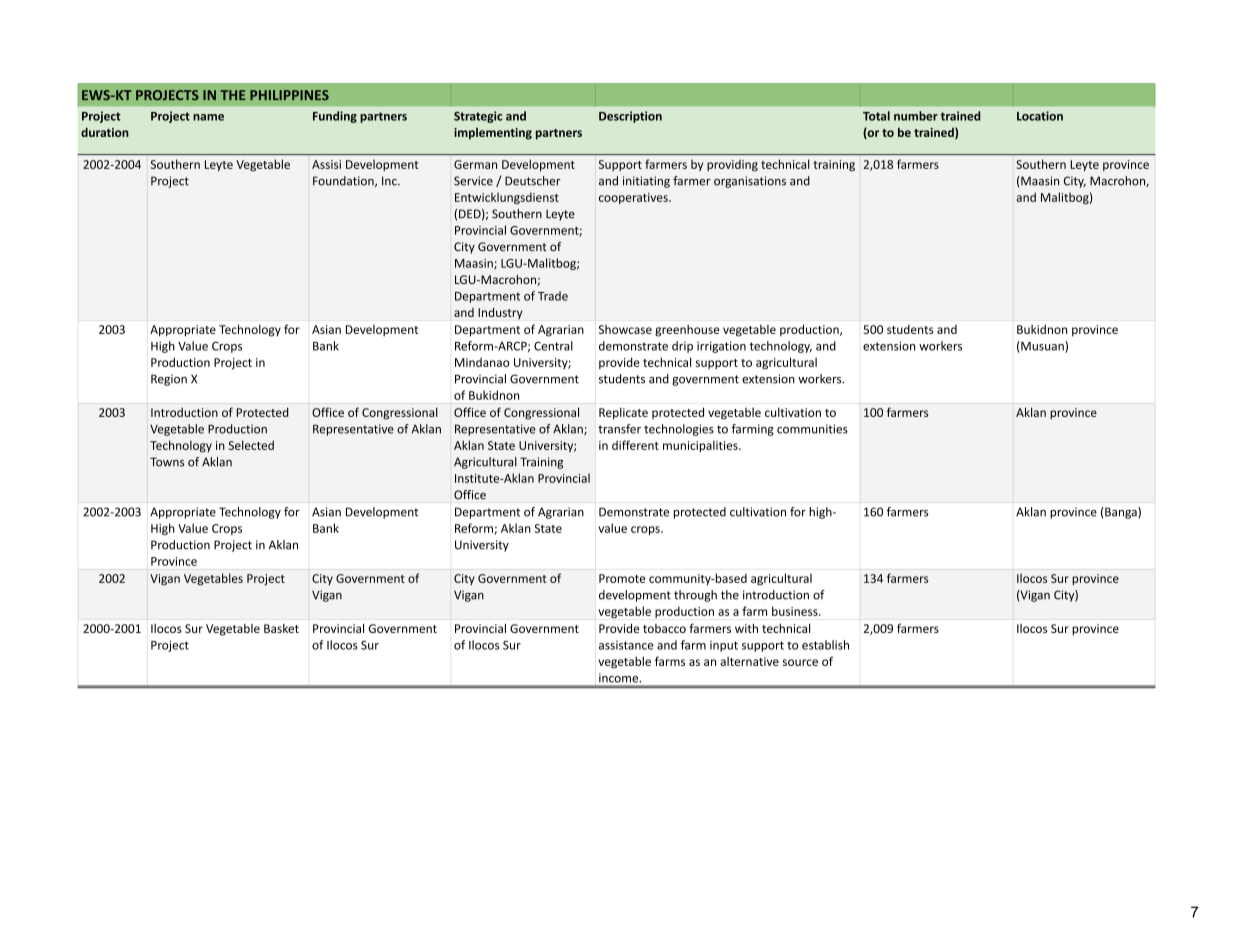 The image size is (1233, 952). I want to click on number, so click(916, 116).
